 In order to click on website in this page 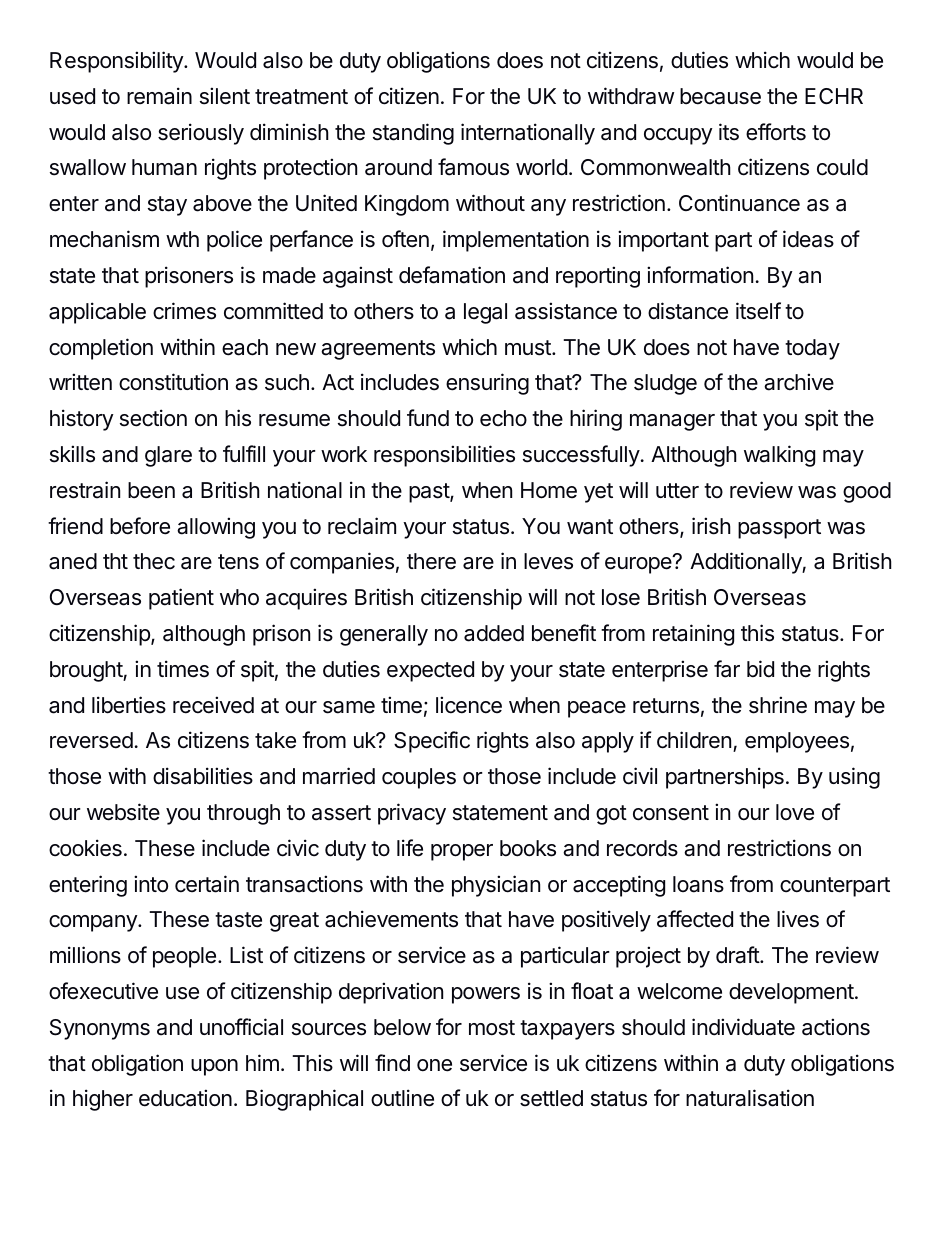, I will do `click(123, 812)`.
